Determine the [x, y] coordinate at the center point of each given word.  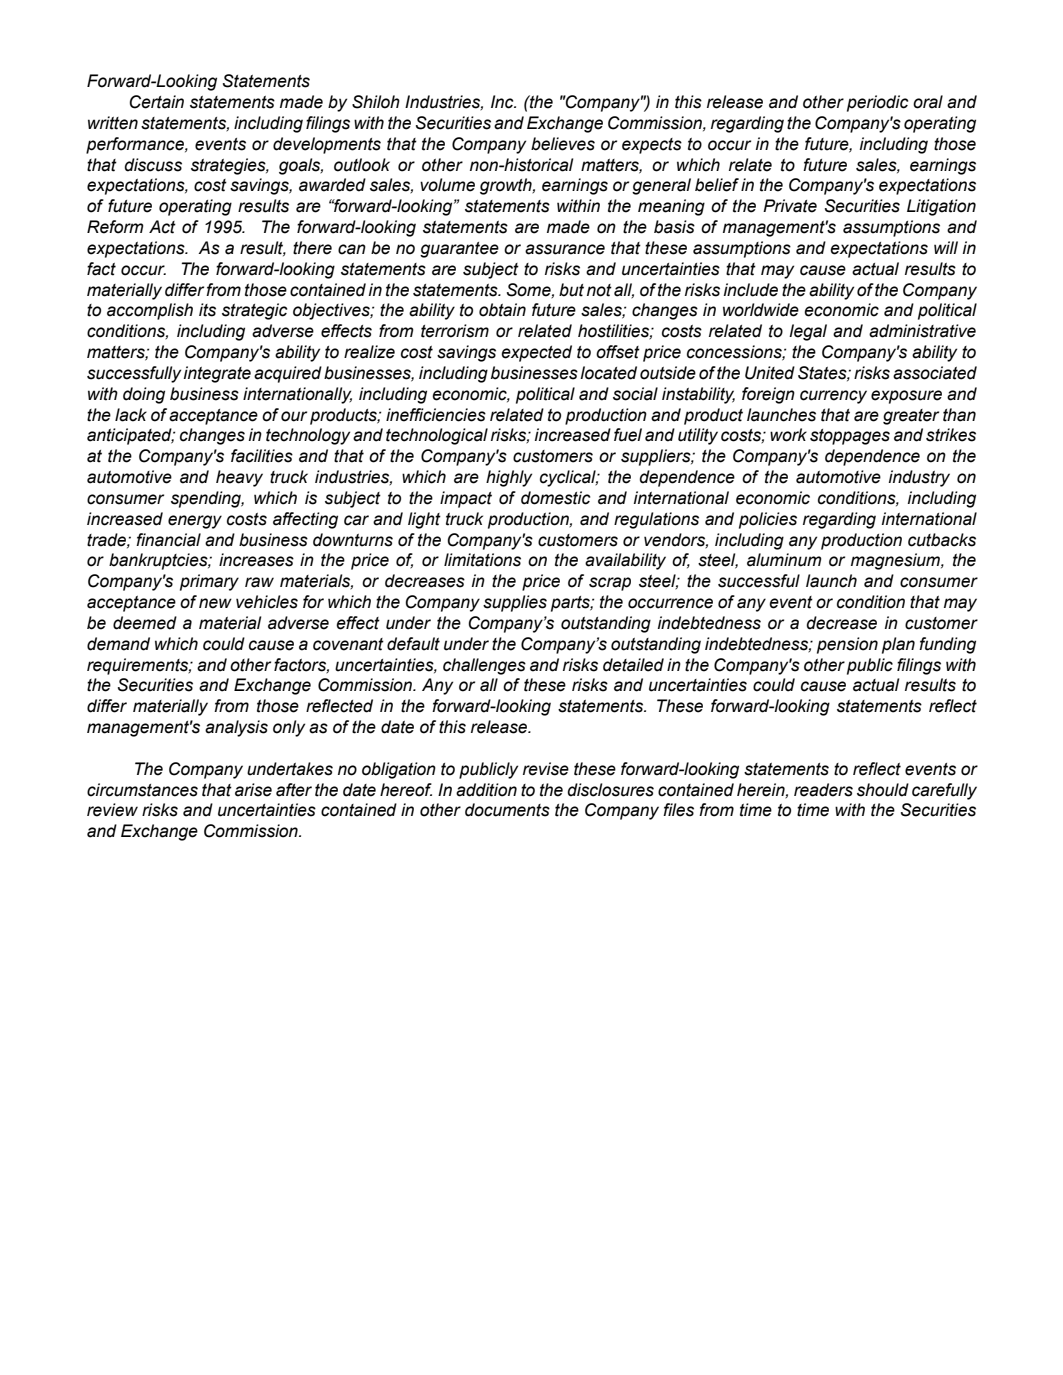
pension [847, 645]
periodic [877, 103]
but [571, 290]
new [215, 603]
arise [253, 790]
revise [546, 769]
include [751, 290]
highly [509, 478]
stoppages [850, 437]
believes [563, 144]
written [113, 123]
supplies [515, 603]
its [207, 310]
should [883, 790]
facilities [262, 456]
